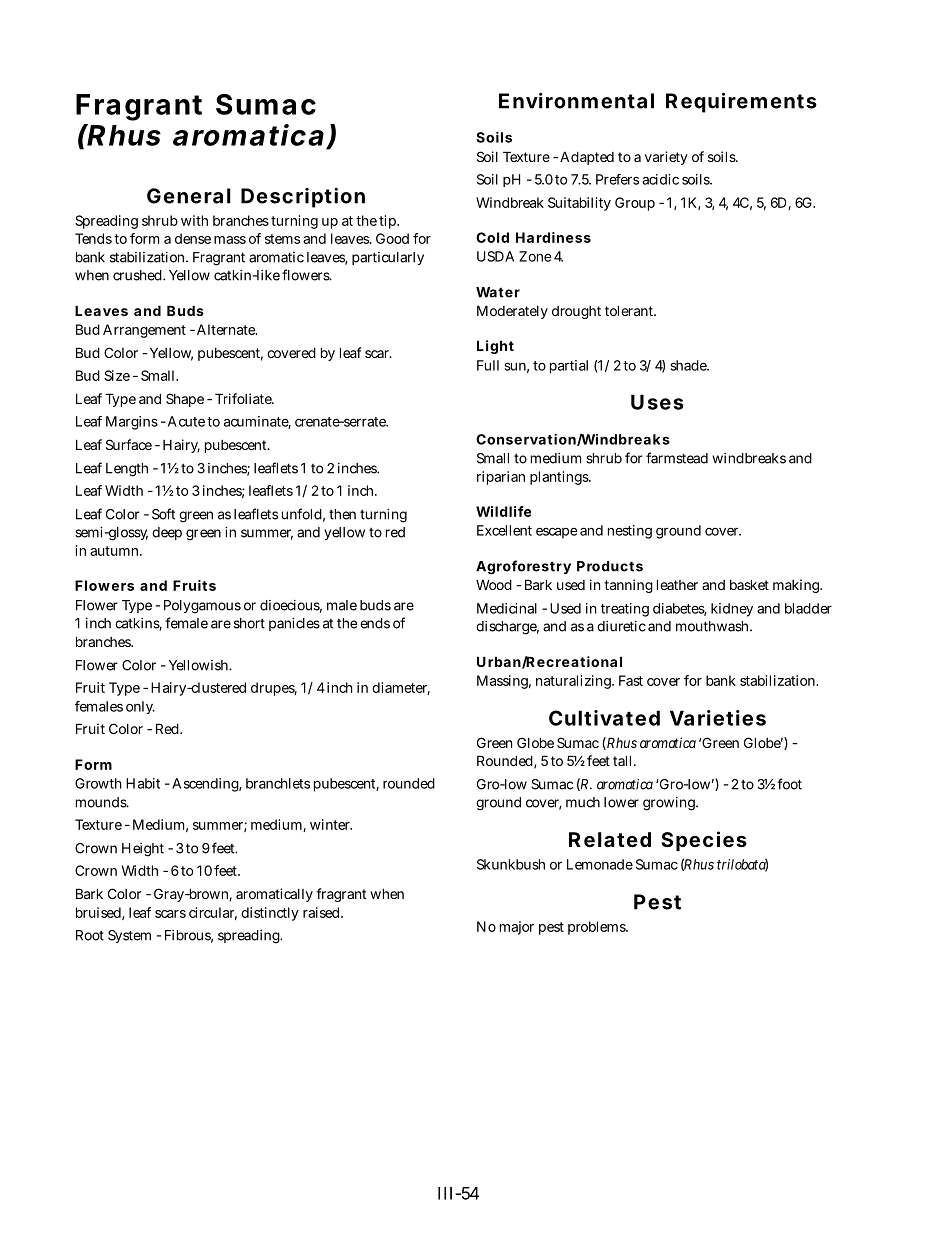  What do you see at coordinates (504, 530) in the image?
I see `Excellent` at bounding box center [504, 530].
